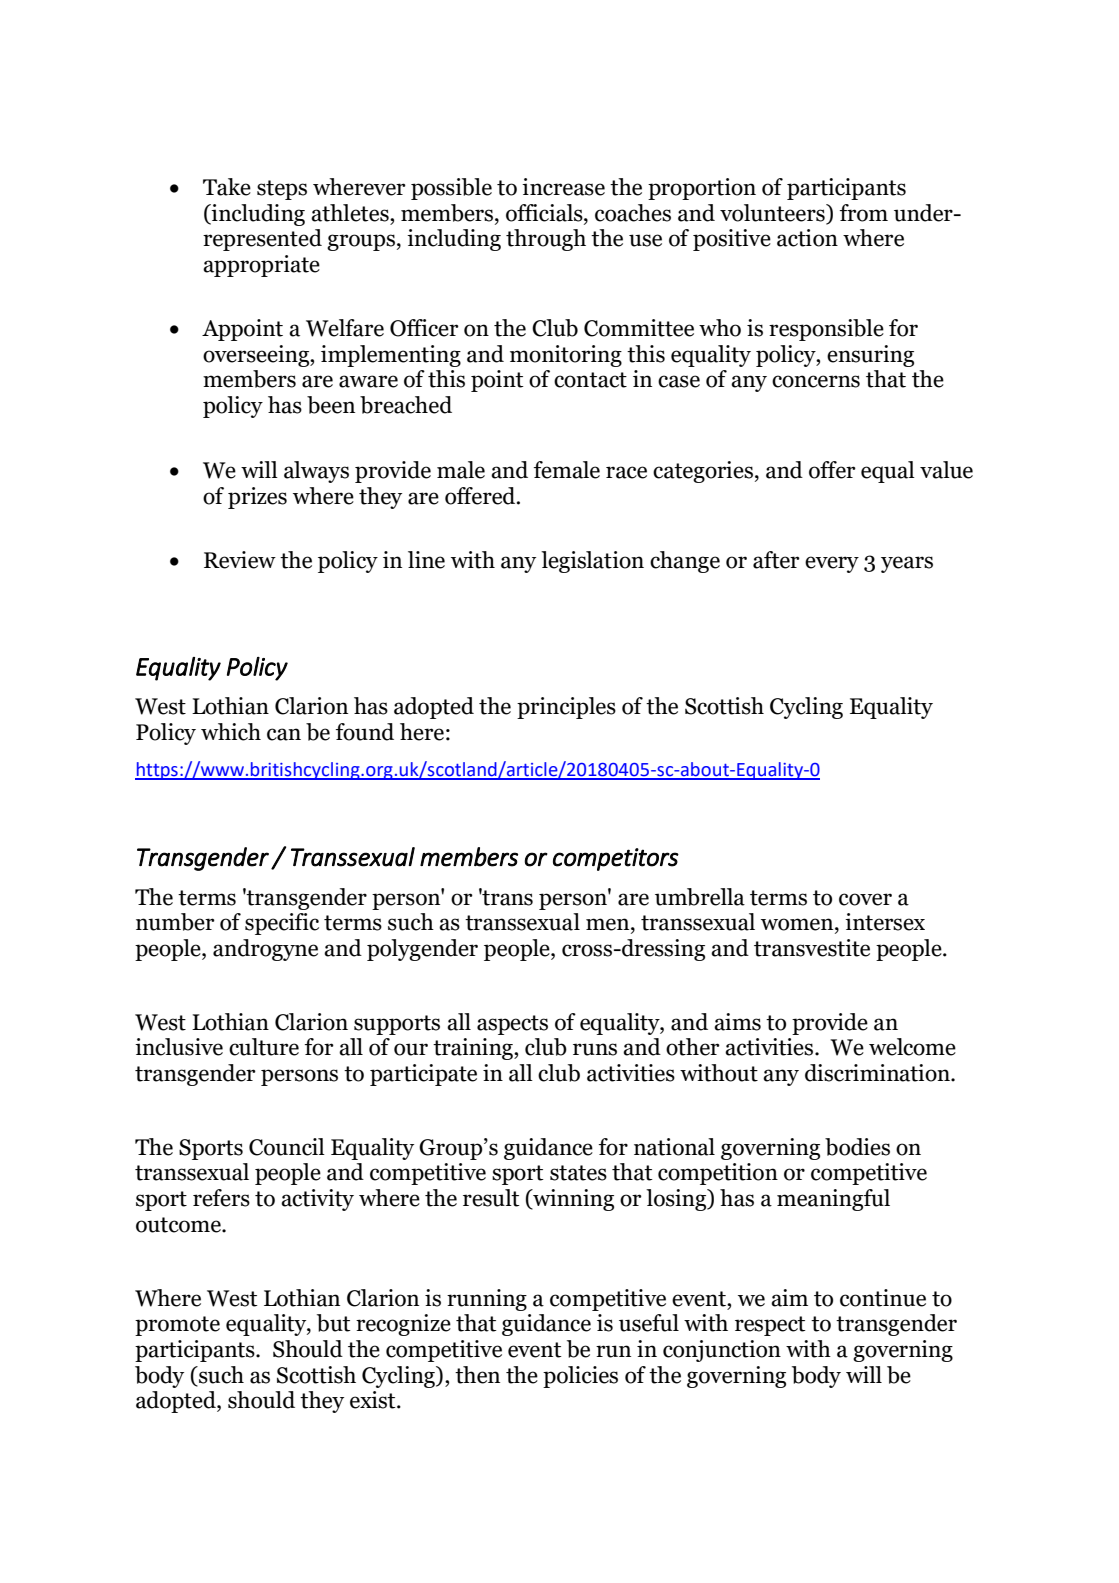 This screenshot has width=1119, height=1583. I want to click on always, so click(316, 472).
